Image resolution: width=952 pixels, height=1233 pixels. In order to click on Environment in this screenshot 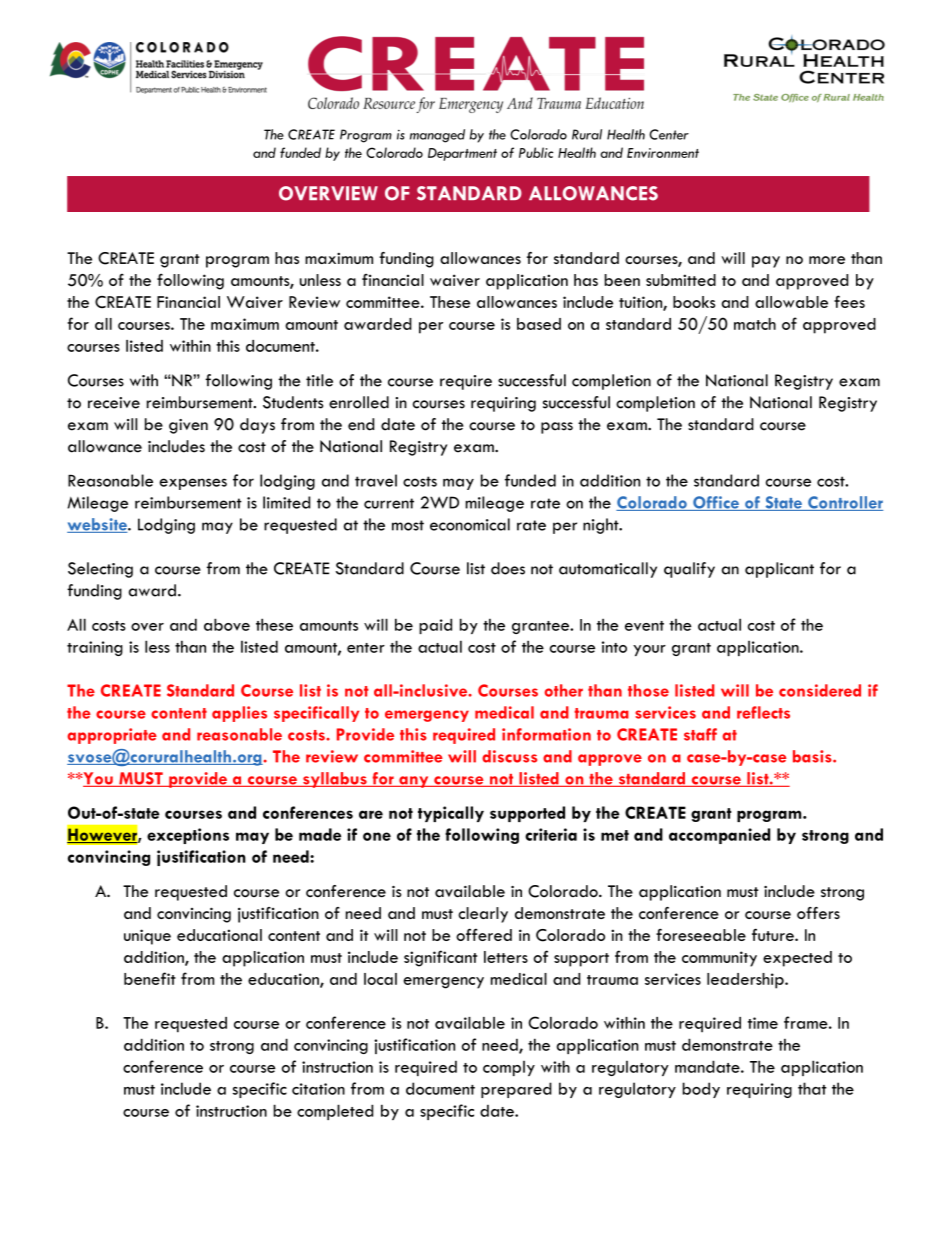, I will do `click(663, 153)`.
